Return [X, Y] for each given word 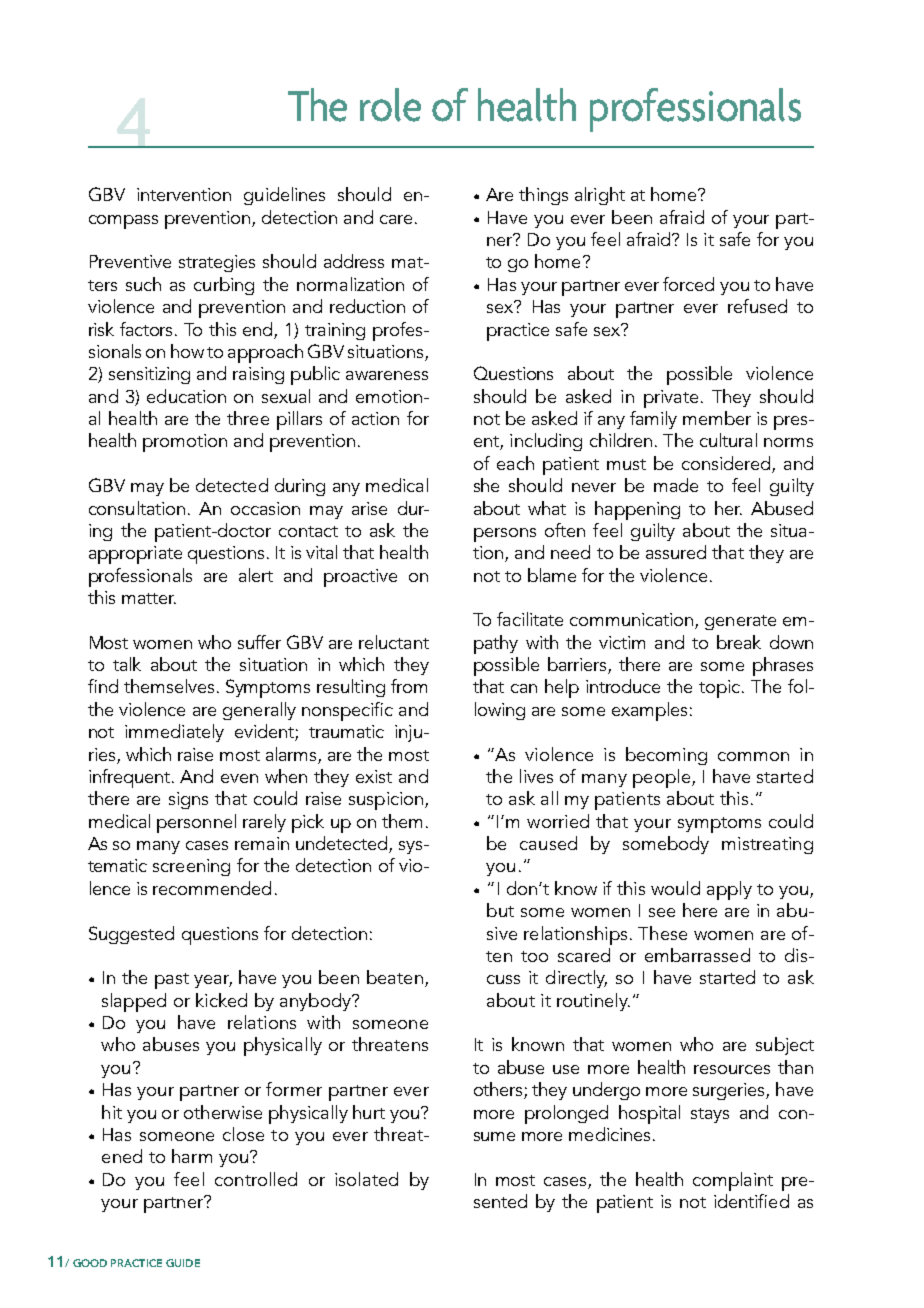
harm [192, 1156]
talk [127, 664]
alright [600, 196]
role [390, 105]
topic [721, 689]
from [409, 686]
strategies [217, 263]
